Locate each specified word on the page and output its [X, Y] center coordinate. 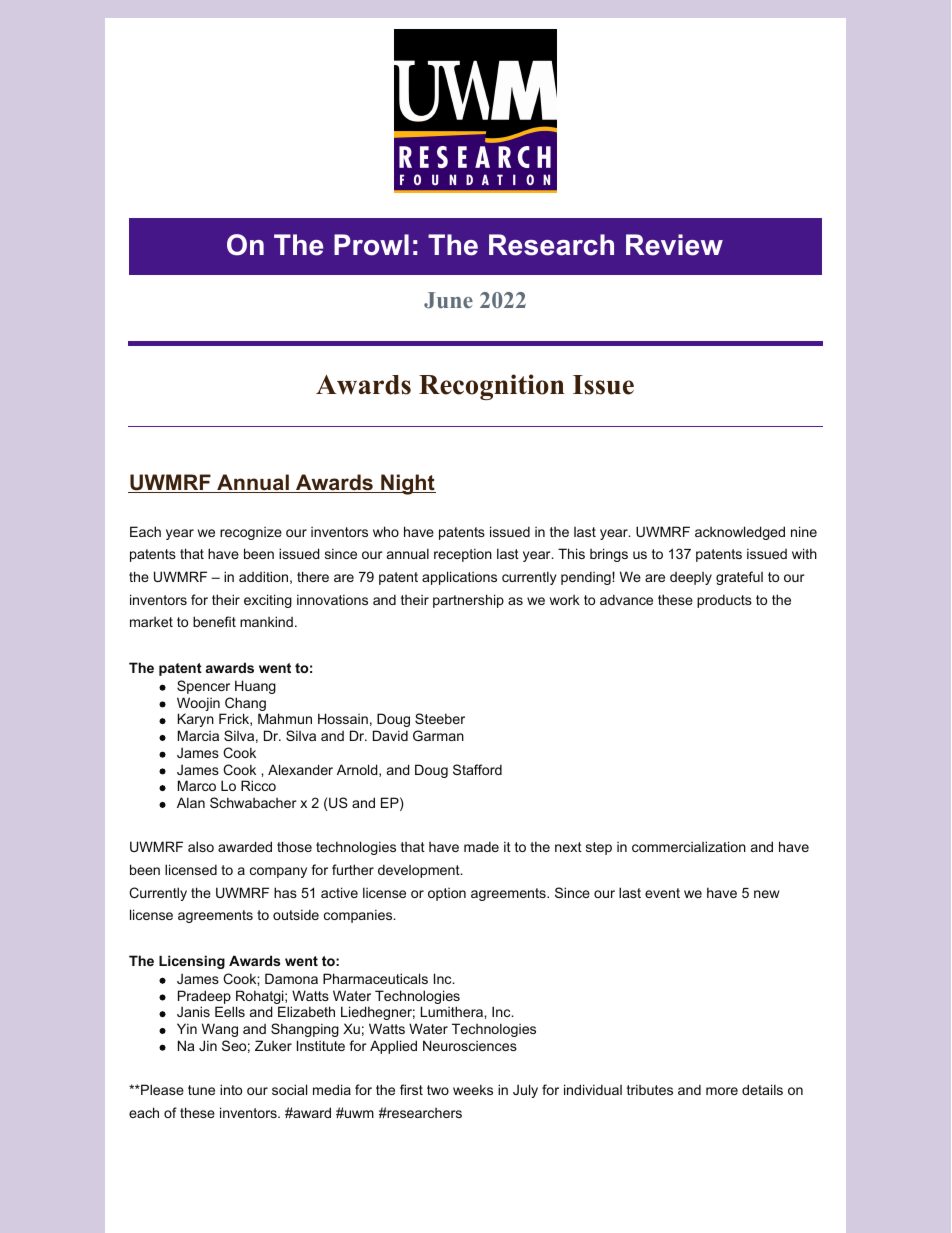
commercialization [689, 846]
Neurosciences [470, 1045]
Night [407, 484]
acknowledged [740, 533]
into [231, 1089]
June [448, 300]
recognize [251, 533]
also [201, 846]
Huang [255, 687]
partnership [468, 601]
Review [674, 245]
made [481, 846]
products [724, 601]
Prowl [371, 245]
